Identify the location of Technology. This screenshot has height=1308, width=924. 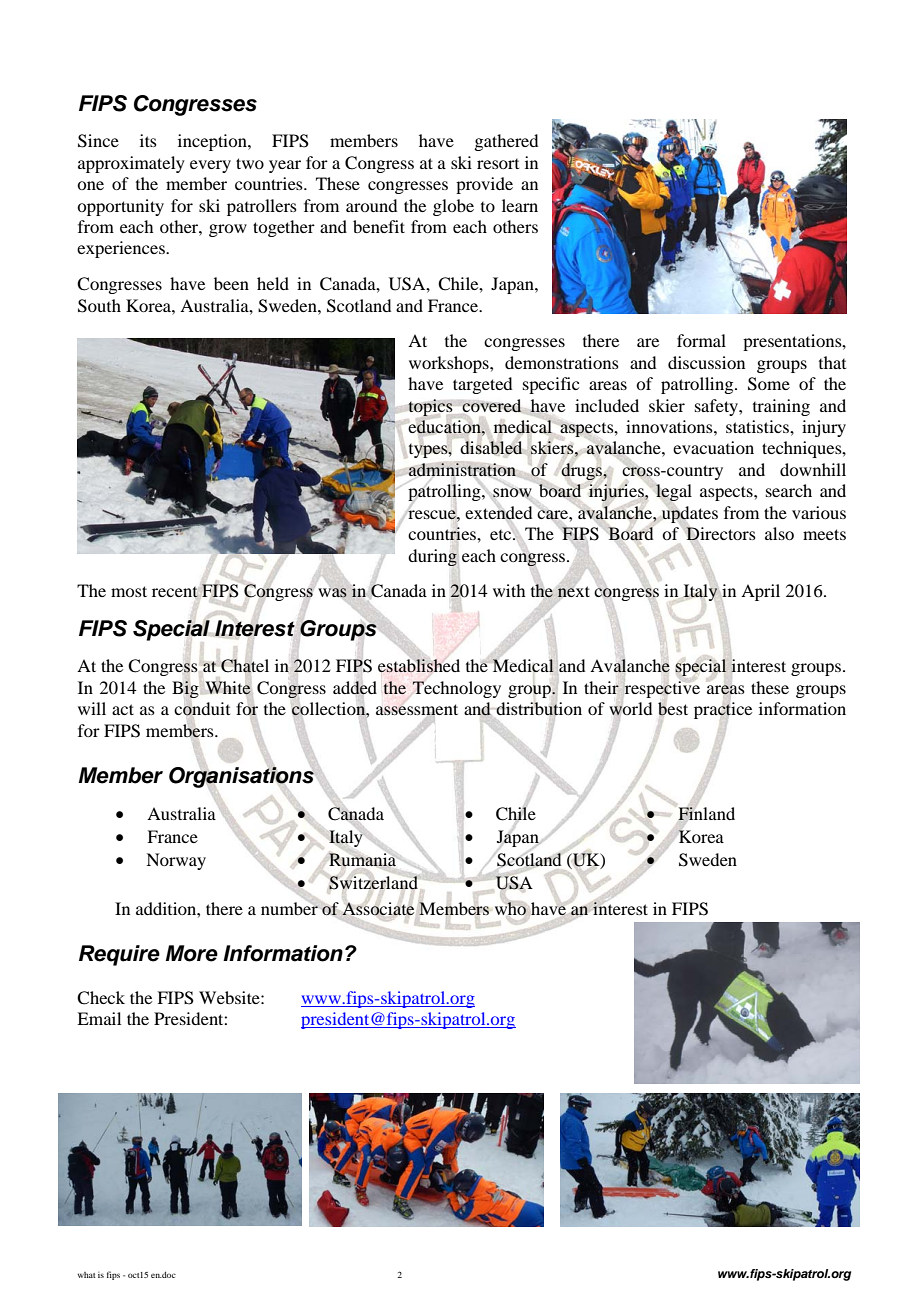
(457, 689).
